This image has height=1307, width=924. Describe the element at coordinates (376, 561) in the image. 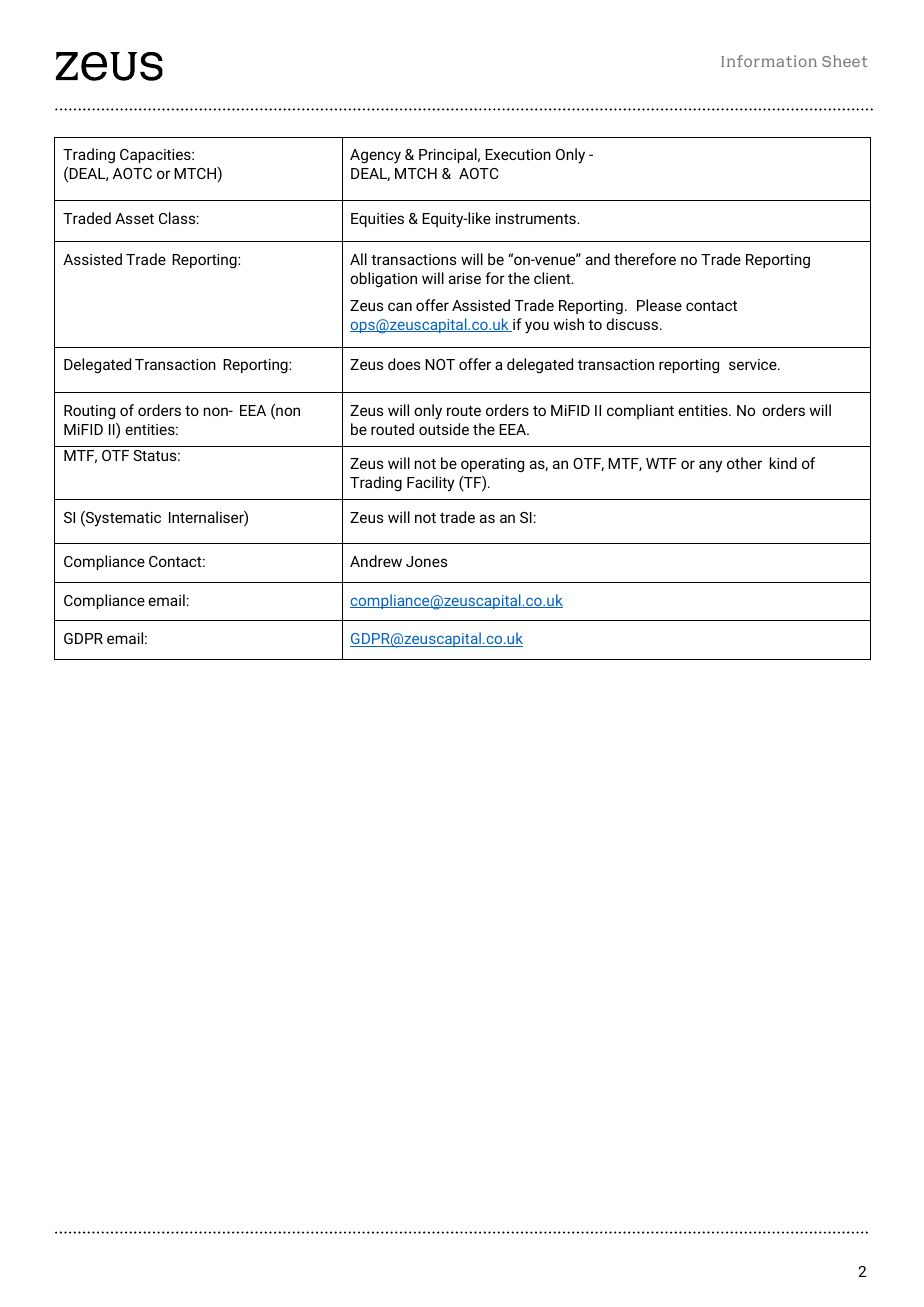

I see `Andrew` at that location.
